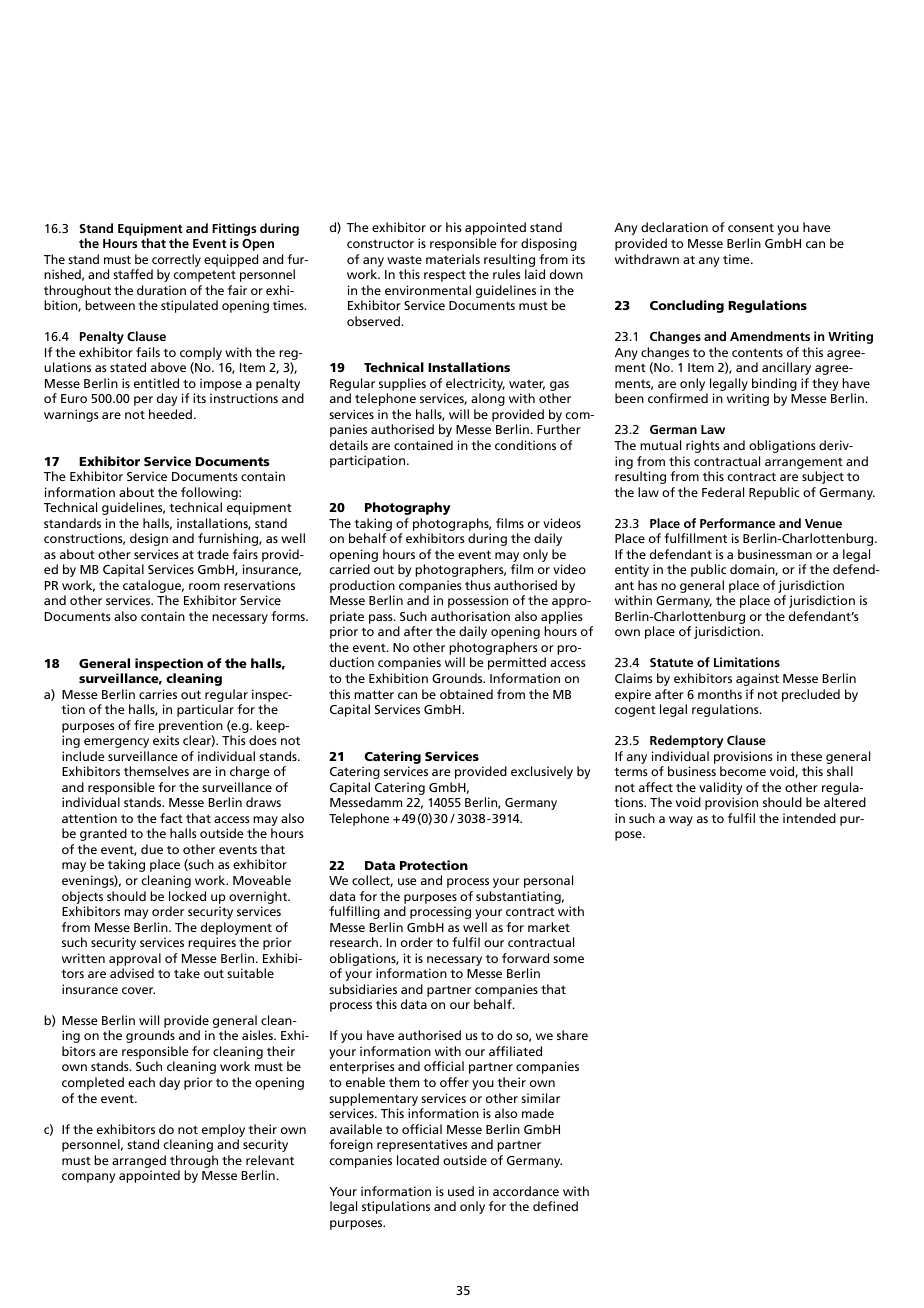  What do you see at coordinates (152, 849) in the screenshot?
I see `due` at bounding box center [152, 849].
